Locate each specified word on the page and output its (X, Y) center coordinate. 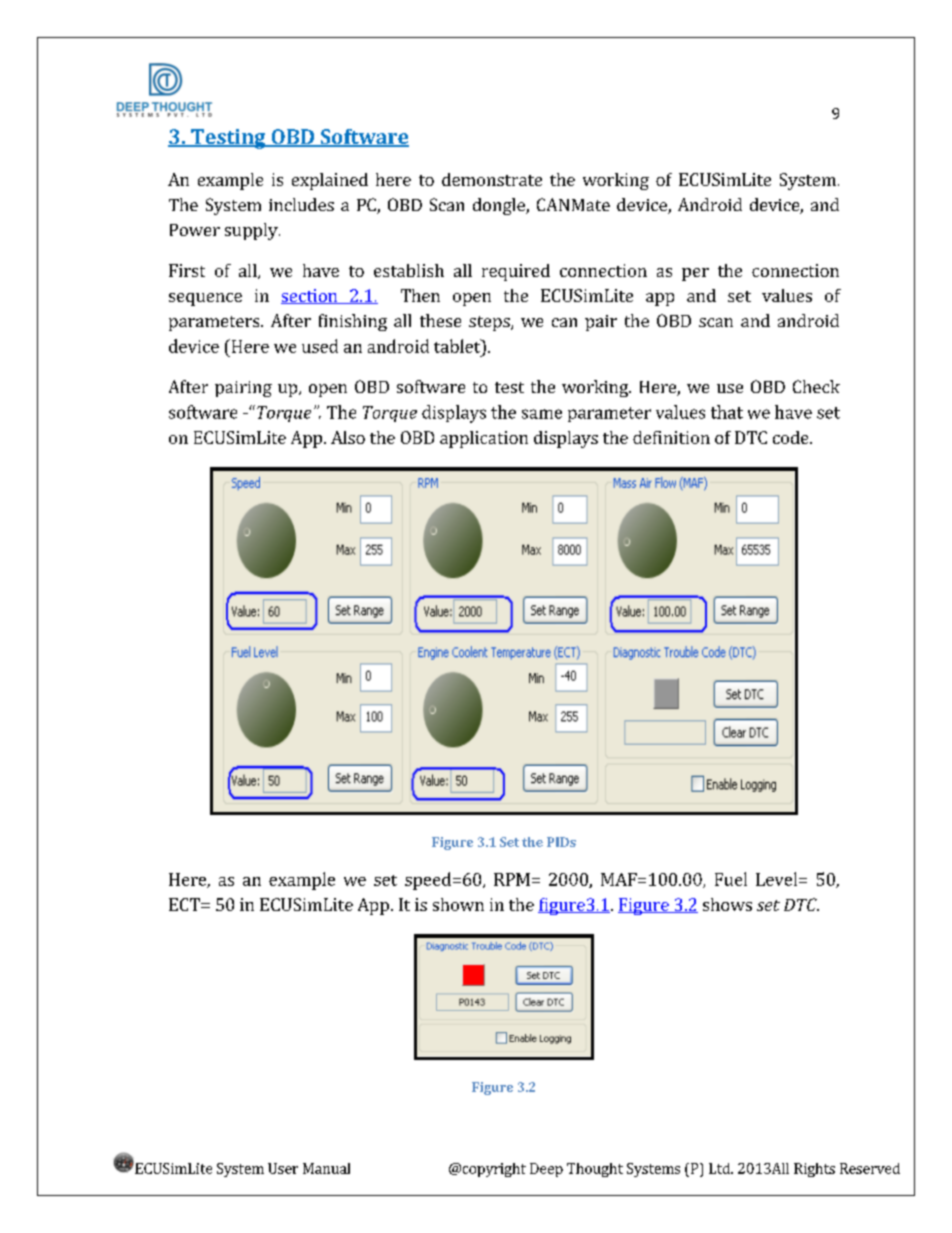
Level (778, 879)
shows (727, 904)
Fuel (731, 879)
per (695, 274)
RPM (512, 879)
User (283, 1168)
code (792, 437)
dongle (500, 206)
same (542, 414)
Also (348, 437)
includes (301, 204)
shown (458, 904)
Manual (326, 1168)
